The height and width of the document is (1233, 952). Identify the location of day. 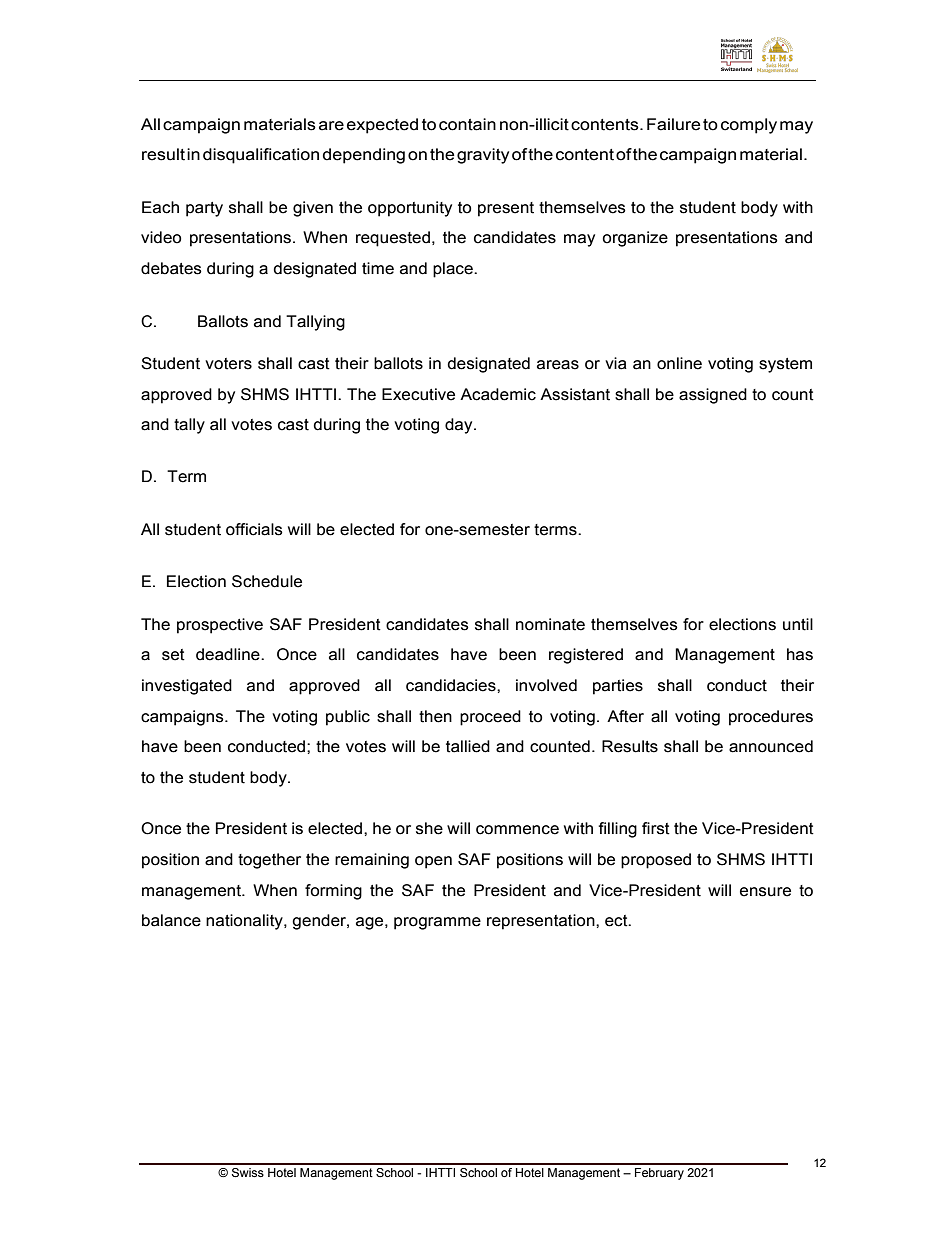
(460, 426).
